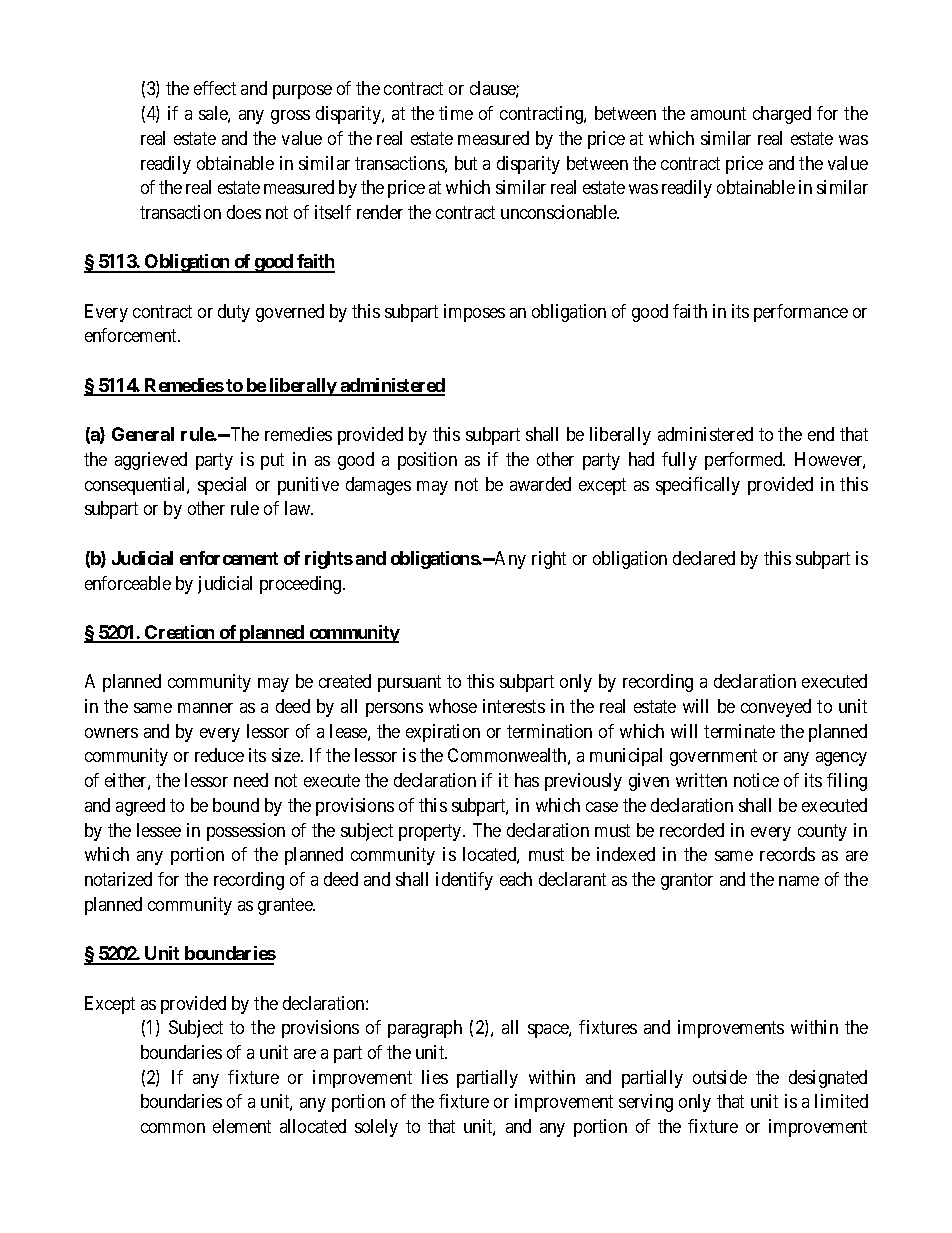 The image size is (952, 1233). I want to click on effect, so click(215, 88).
